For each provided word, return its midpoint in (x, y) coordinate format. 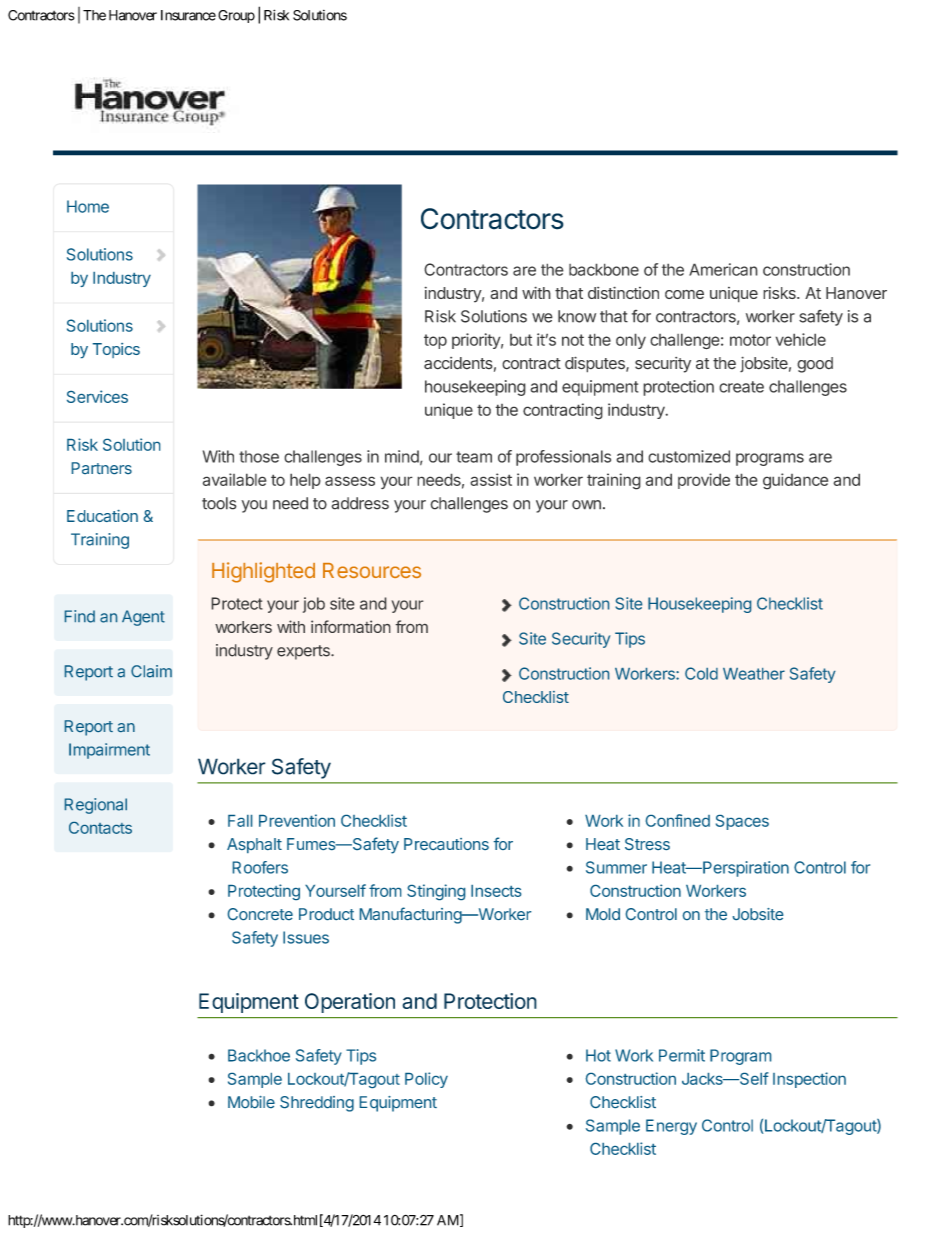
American (723, 269)
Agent (143, 618)
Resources (372, 570)
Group (236, 16)
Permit (682, 1055)
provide (704, 481)
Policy (426, 1080)
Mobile (251, 1102)
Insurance (188, 15)
